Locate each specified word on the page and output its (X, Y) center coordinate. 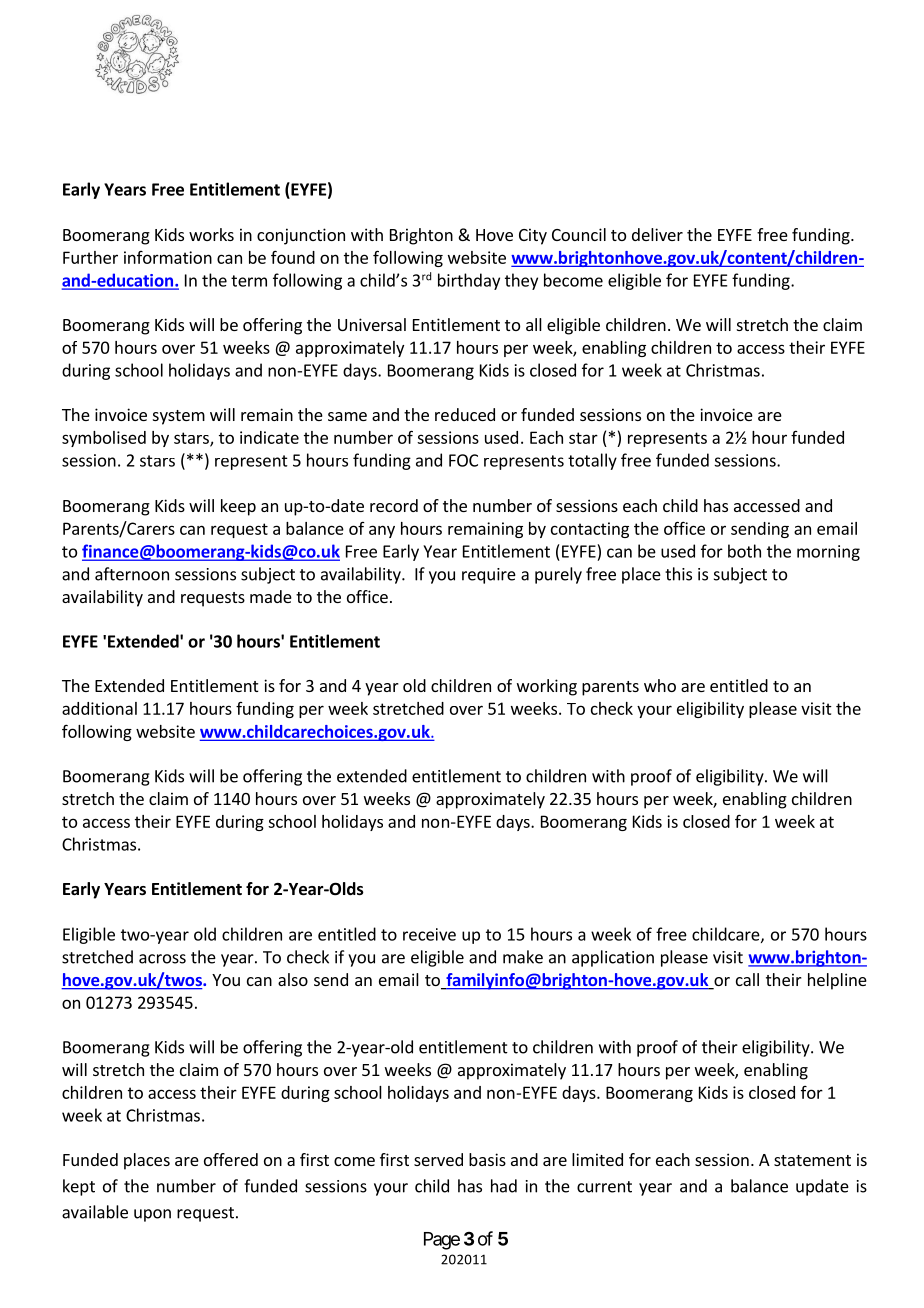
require (489, 576)
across (162, 959)
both (744, 551)
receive (429, 934)
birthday (469, 281)
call (747, 979)
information (168, 257)
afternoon (132, 574)
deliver (657, 234)
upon (152, 1215)
